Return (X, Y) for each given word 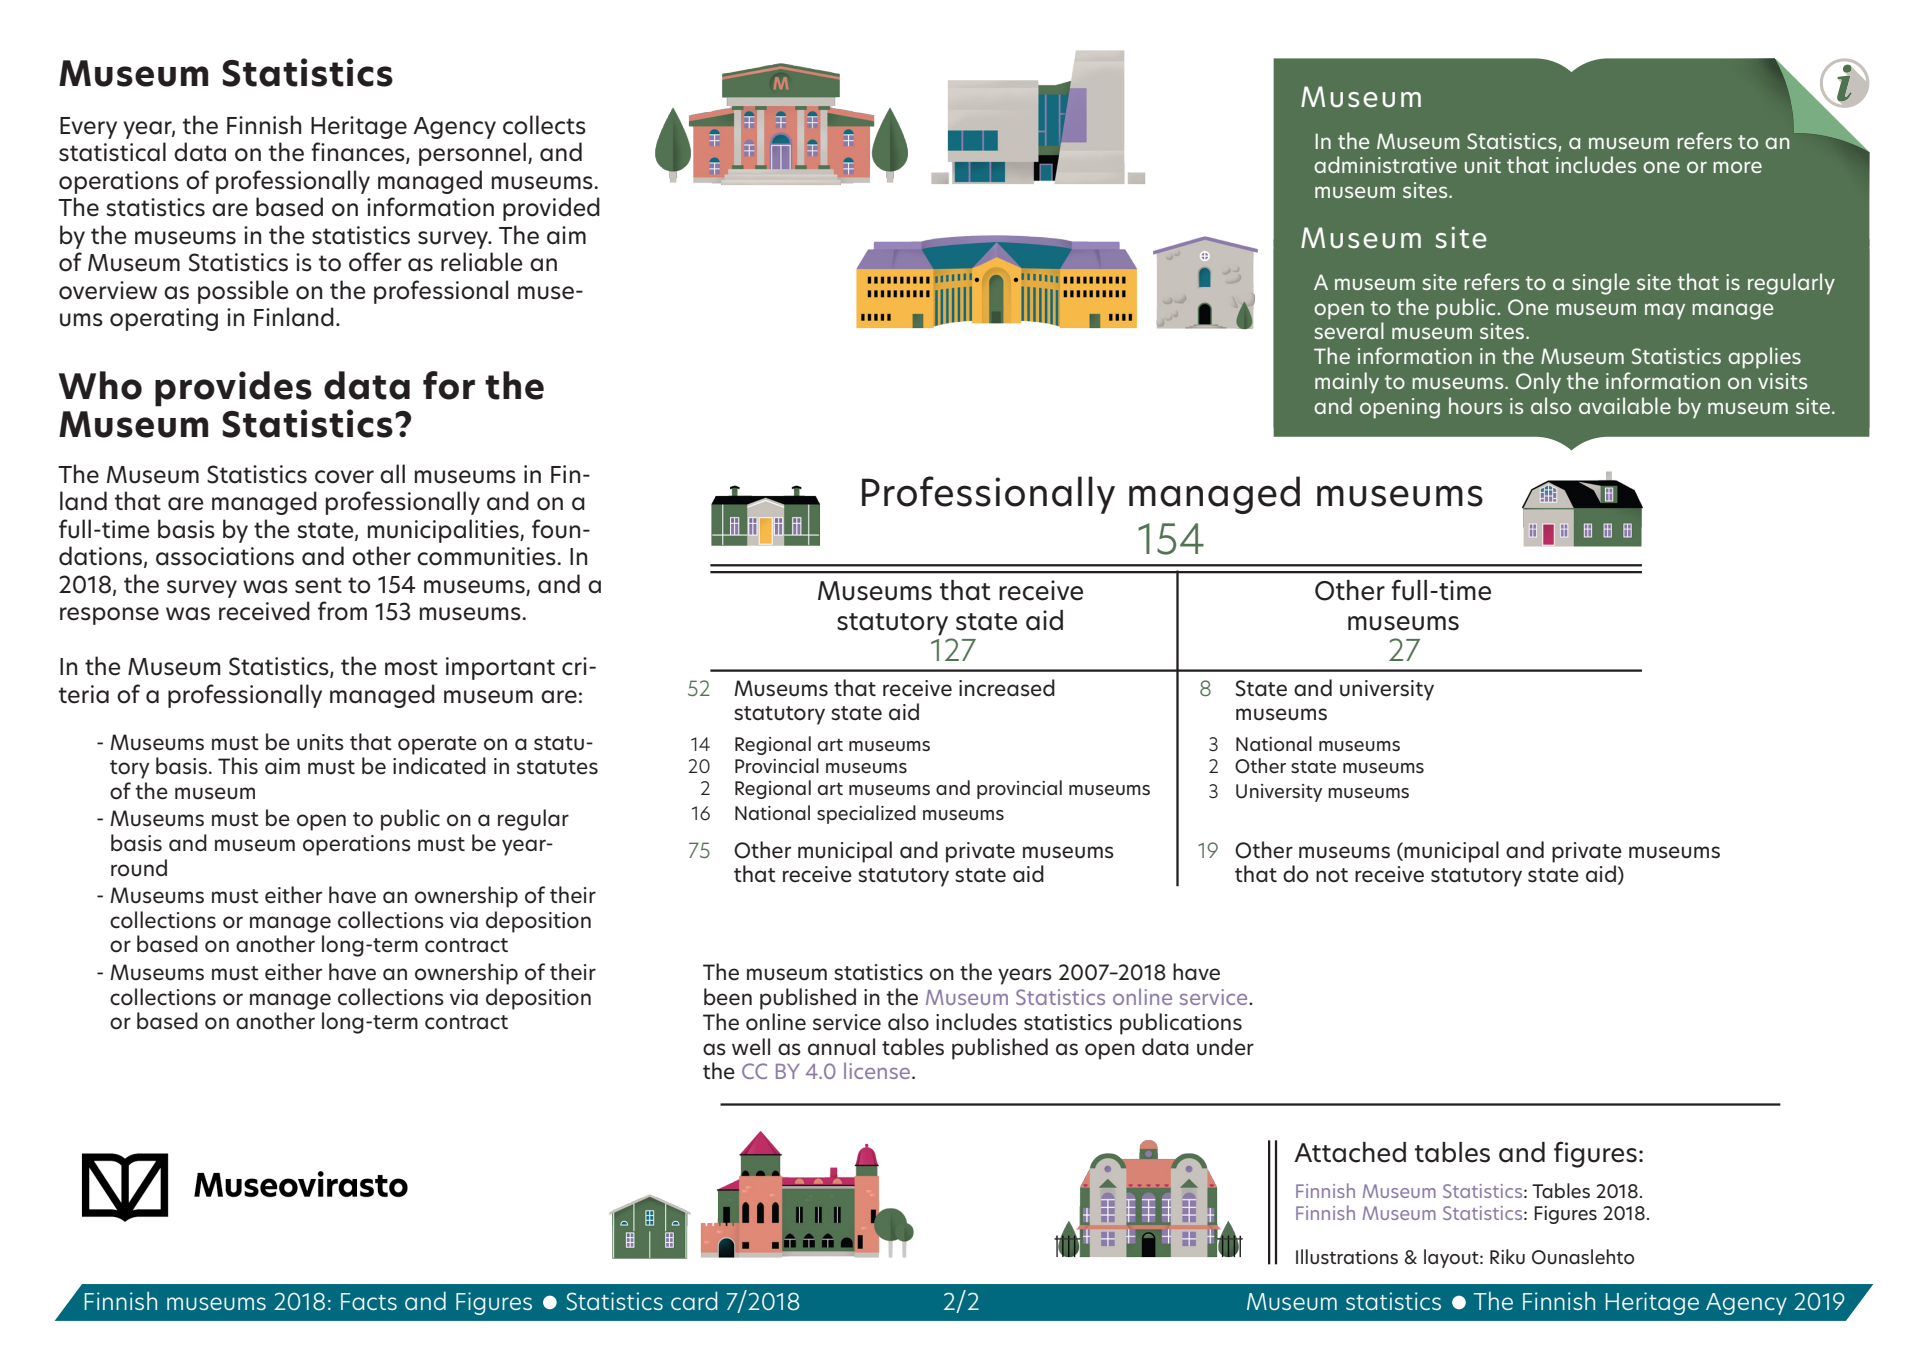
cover (344, 477)
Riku (1507, 1257)
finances (359, 153)
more (1737, 167)
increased (1007, 688)
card (694, 1300)
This (238, 766)
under (1225, 1047)
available (1625, 405)
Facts (369, 1301)
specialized (866, 814)
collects (544, 125)
